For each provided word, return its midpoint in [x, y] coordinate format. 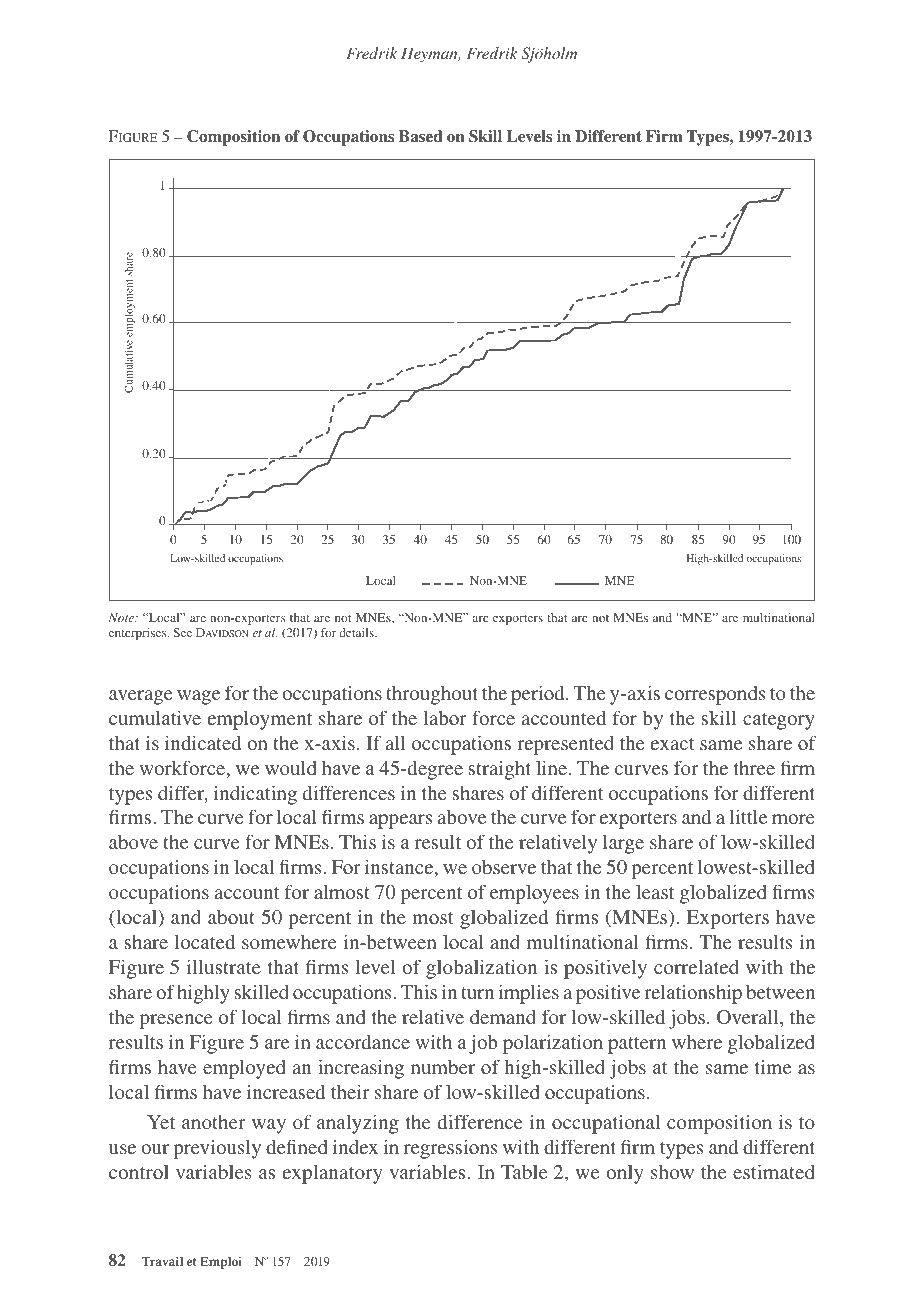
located [205, 941]
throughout [432, 695]
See [182, 632]
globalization [481, 969]
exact [673, 744]
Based [421, 136]
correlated [696, 966]
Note [122, 617]
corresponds [715, 695]
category [779, 721]
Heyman [430, 55]
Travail [162, 1261]
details [357, 632]
